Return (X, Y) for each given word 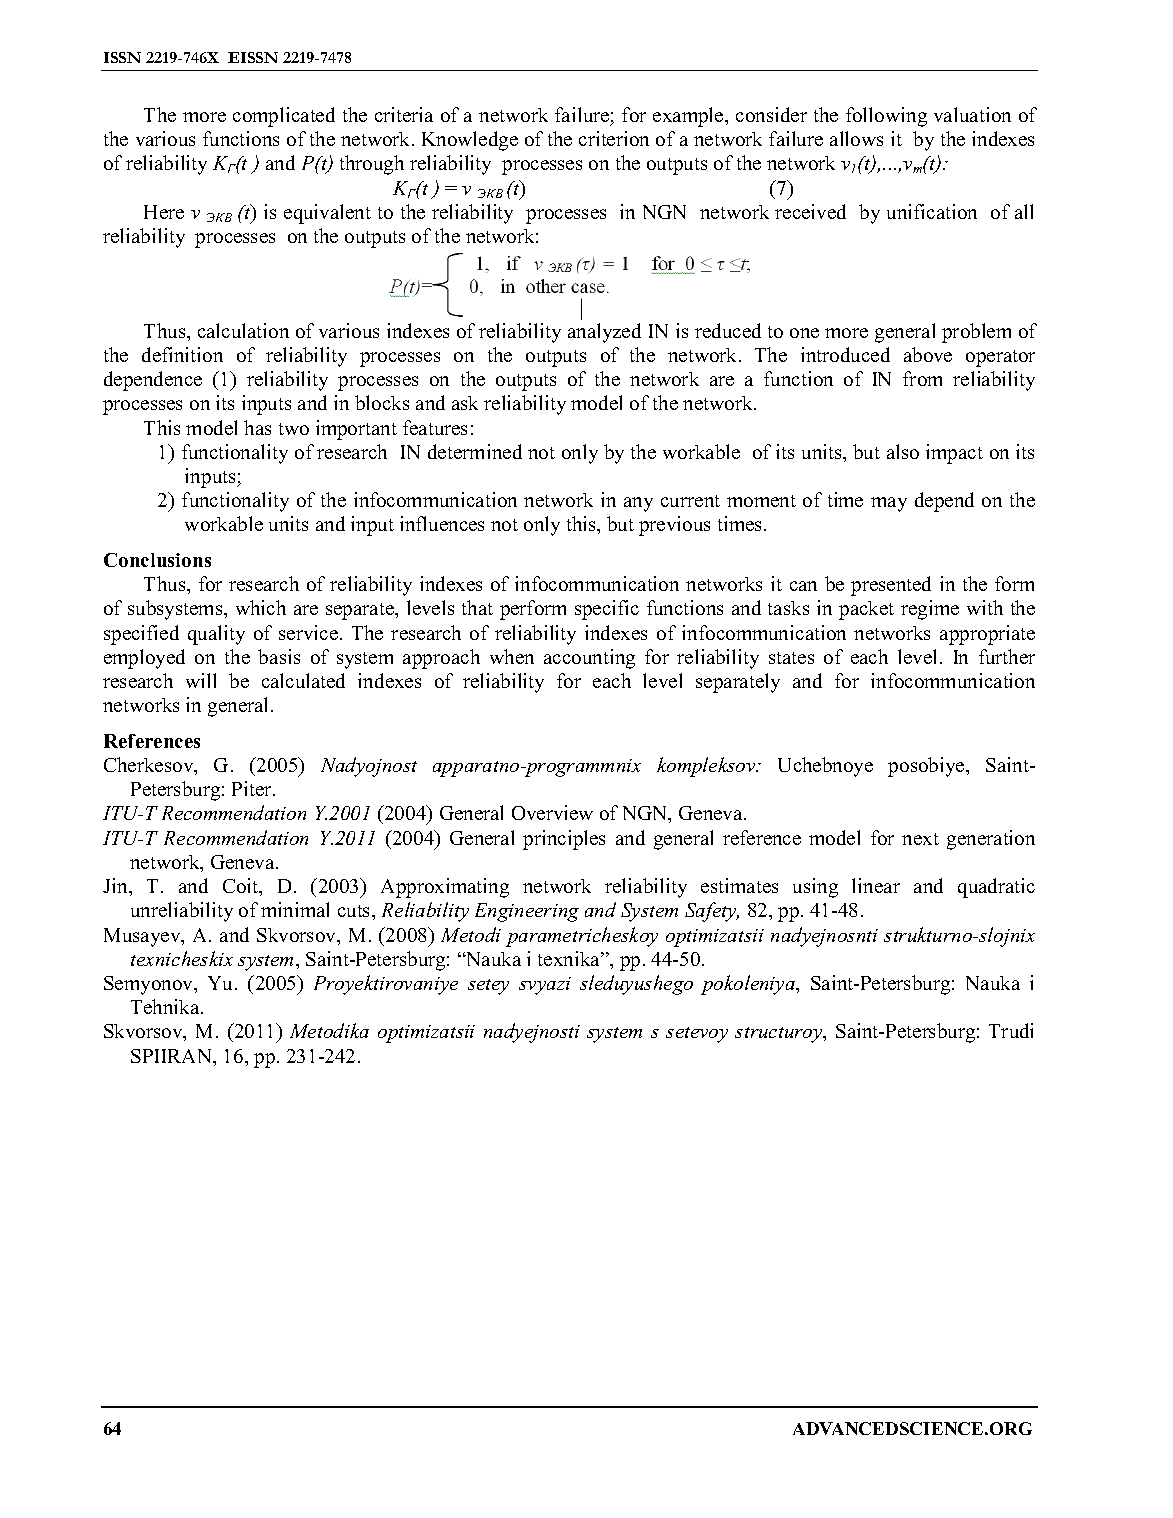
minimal (295, 909)
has (257, 427)
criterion (614, 138)
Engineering (527, 912)
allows (856, 138)
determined (475, 451)
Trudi (1011, 1030)
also (903, 451)
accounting (589, 659)
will (201, 680)
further (1007, 656)
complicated (284, 117)
